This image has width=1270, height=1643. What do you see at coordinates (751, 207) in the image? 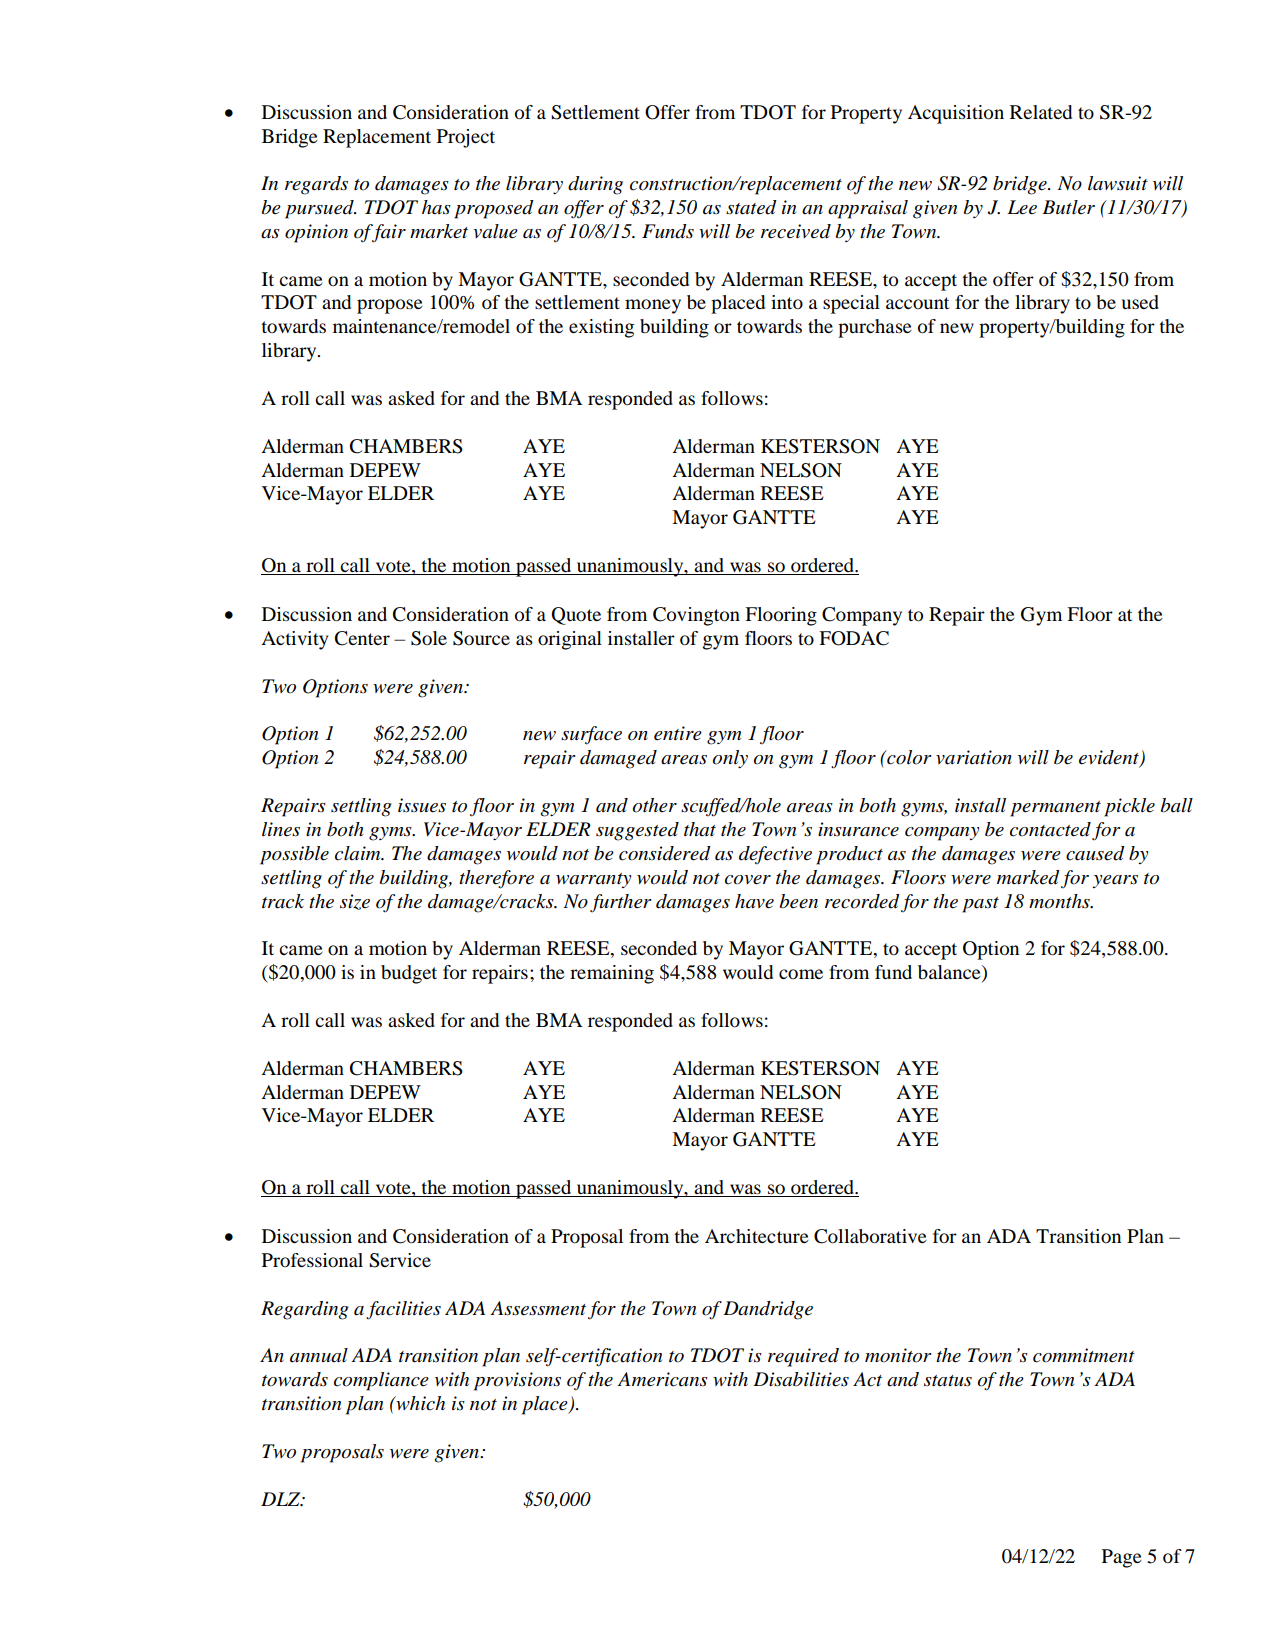
I see `stated` at bounding box center [751, 207].
